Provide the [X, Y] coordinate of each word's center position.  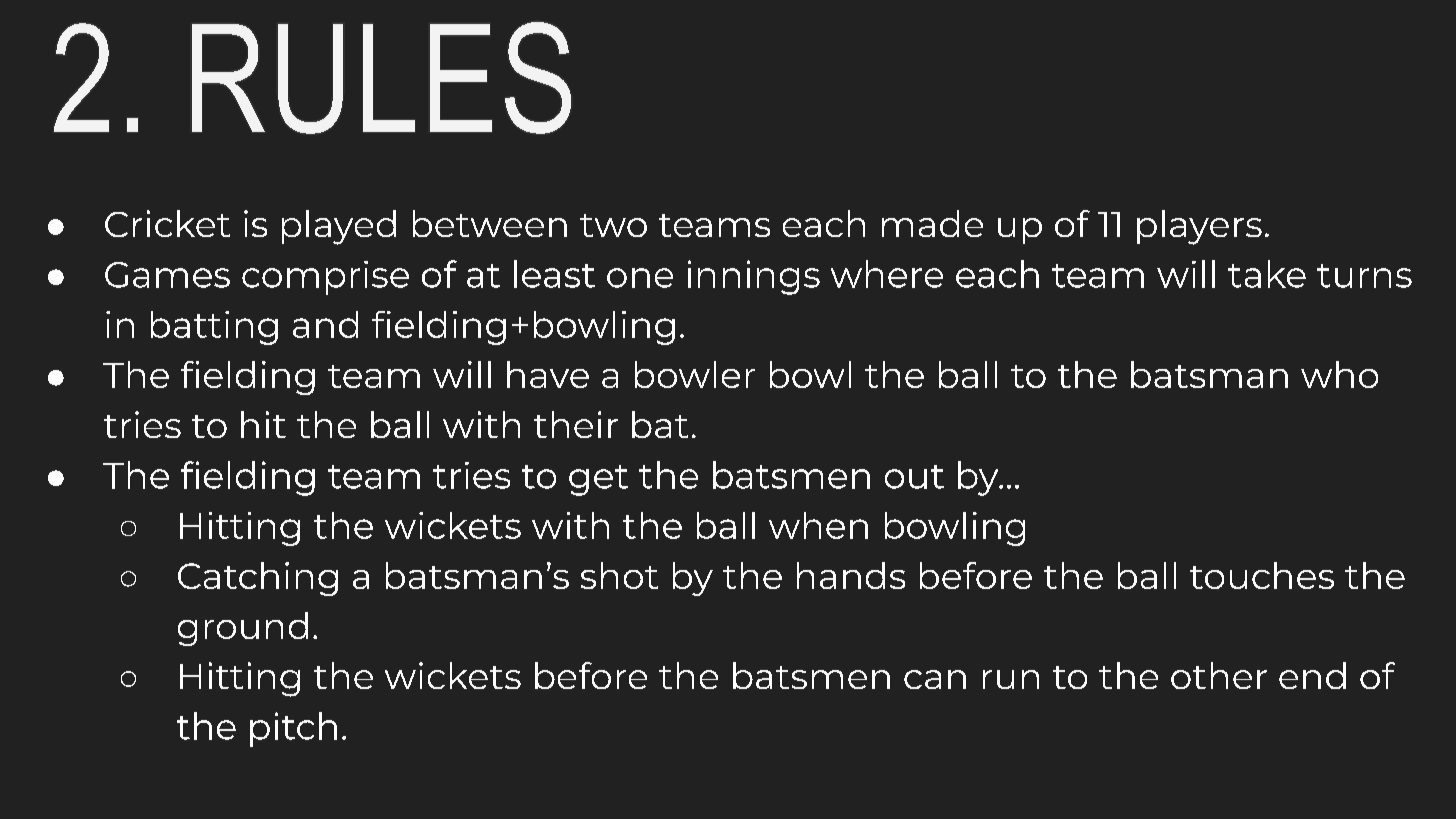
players [1199, 227]
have [548, 374]
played [339, 227]
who [1339, 374]
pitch [293, 729]
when [818, 525]
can [935, 679]
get [598, 480]
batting [214, 328]
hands [851, 575]
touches [1262, 575]
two [613, 225]
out [914, 477]
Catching [258, 579]
